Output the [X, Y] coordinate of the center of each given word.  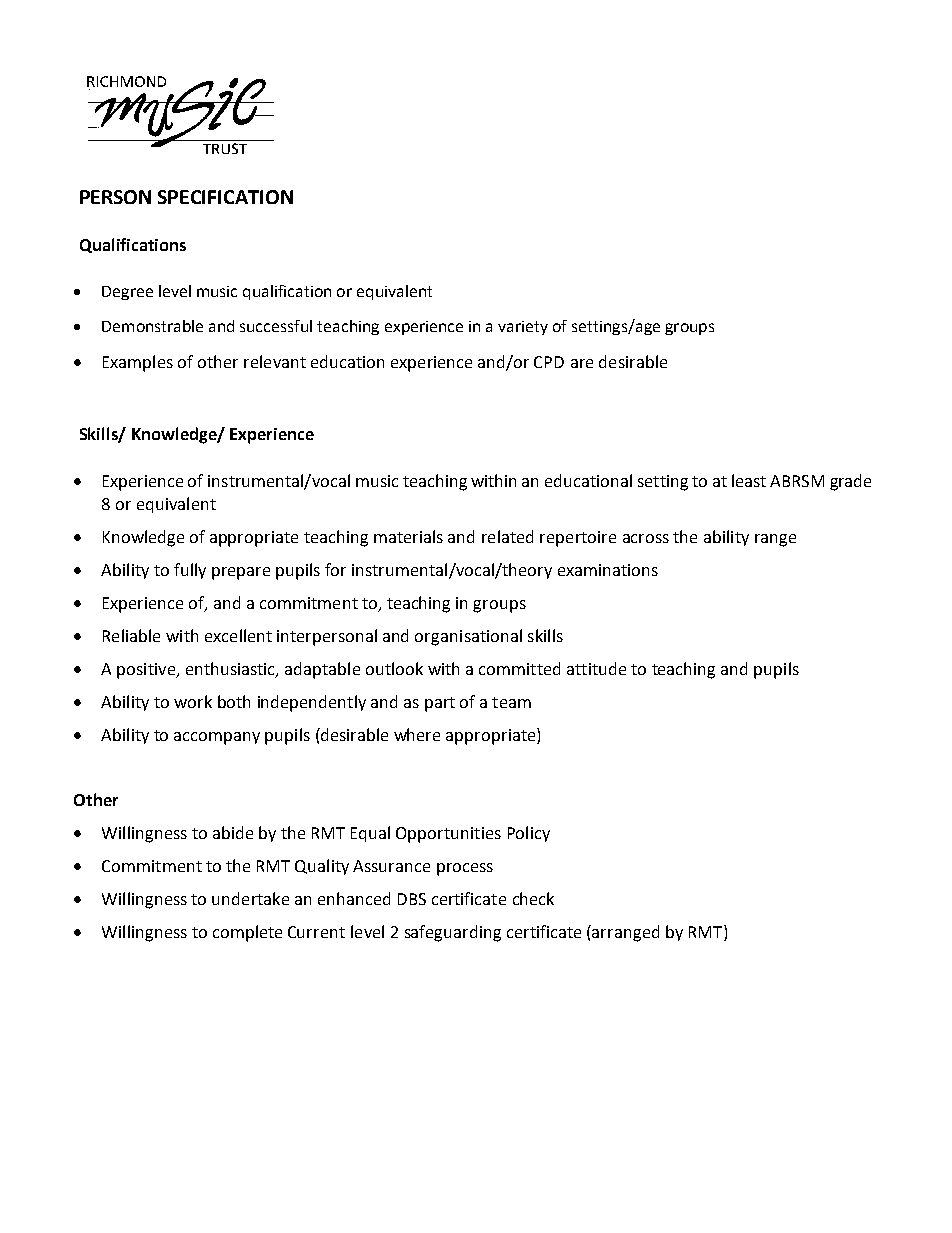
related [507, 536]
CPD [549, 362]
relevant [275, 361]
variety [523, 328]
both [234, 701]
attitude [596, 668]
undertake [250, 898]
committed [519, 668]
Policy [529, 834]
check [533, 898]
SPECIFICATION [225, 197]
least [749, 480]
